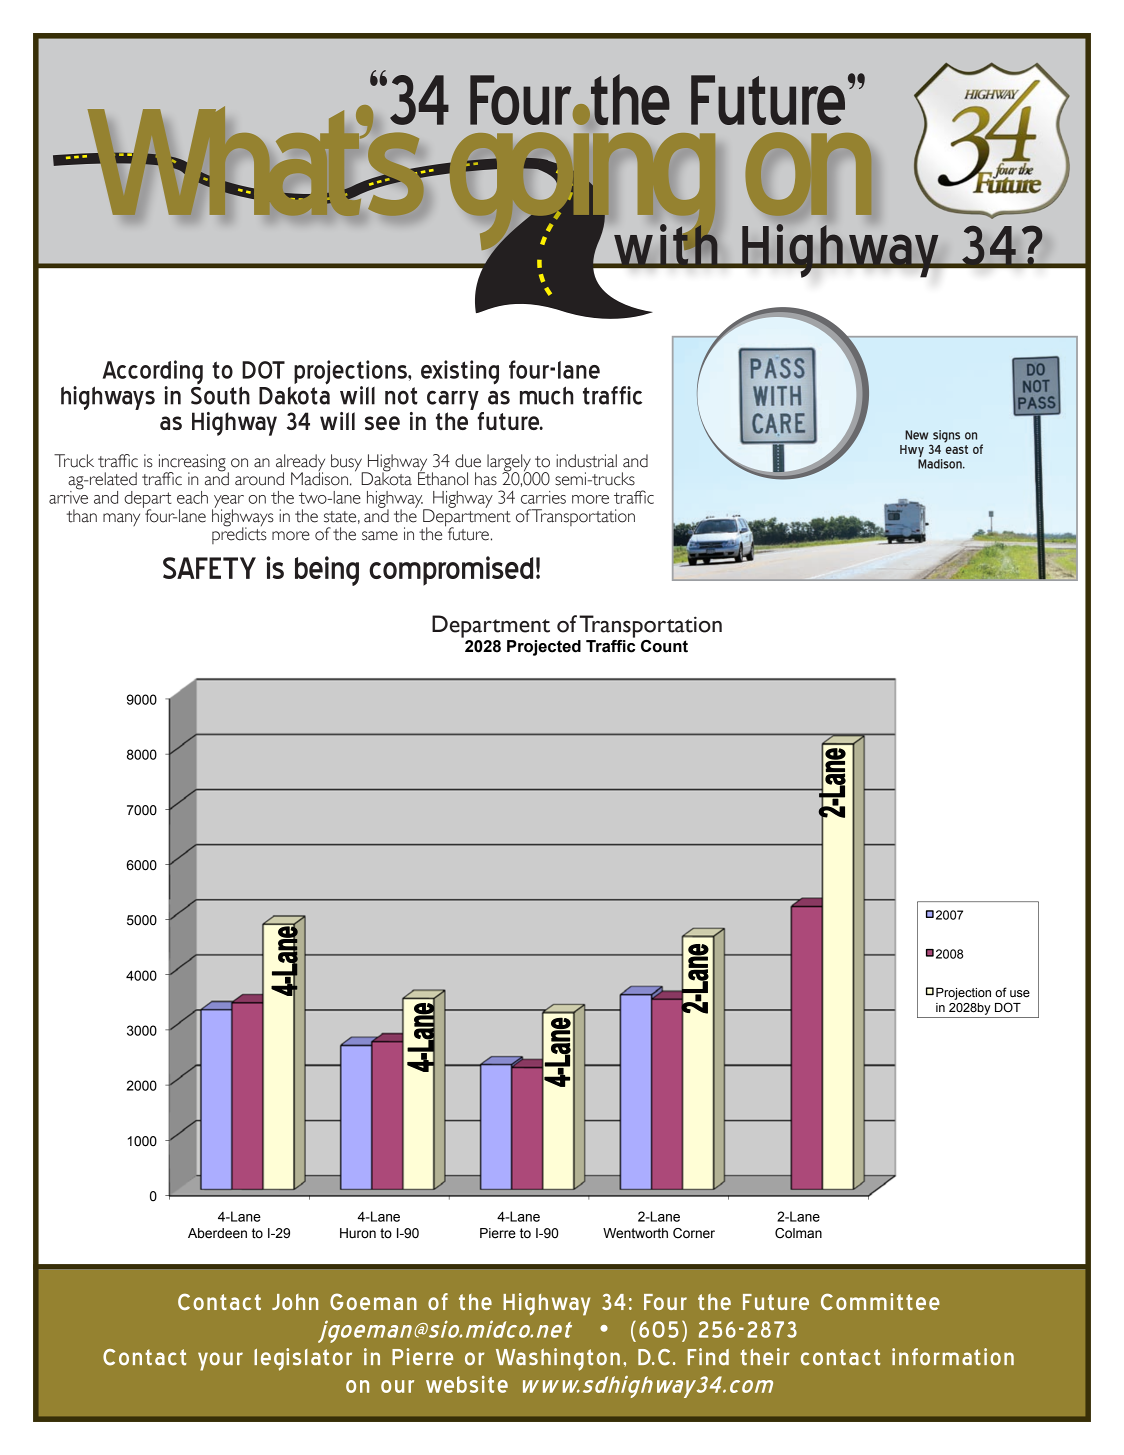 This screenshot has height=1455, width=1124. What do you see at coordinates (220, 1361) in the screenshot?
I see `your` at bounding box center [220, 1361].
